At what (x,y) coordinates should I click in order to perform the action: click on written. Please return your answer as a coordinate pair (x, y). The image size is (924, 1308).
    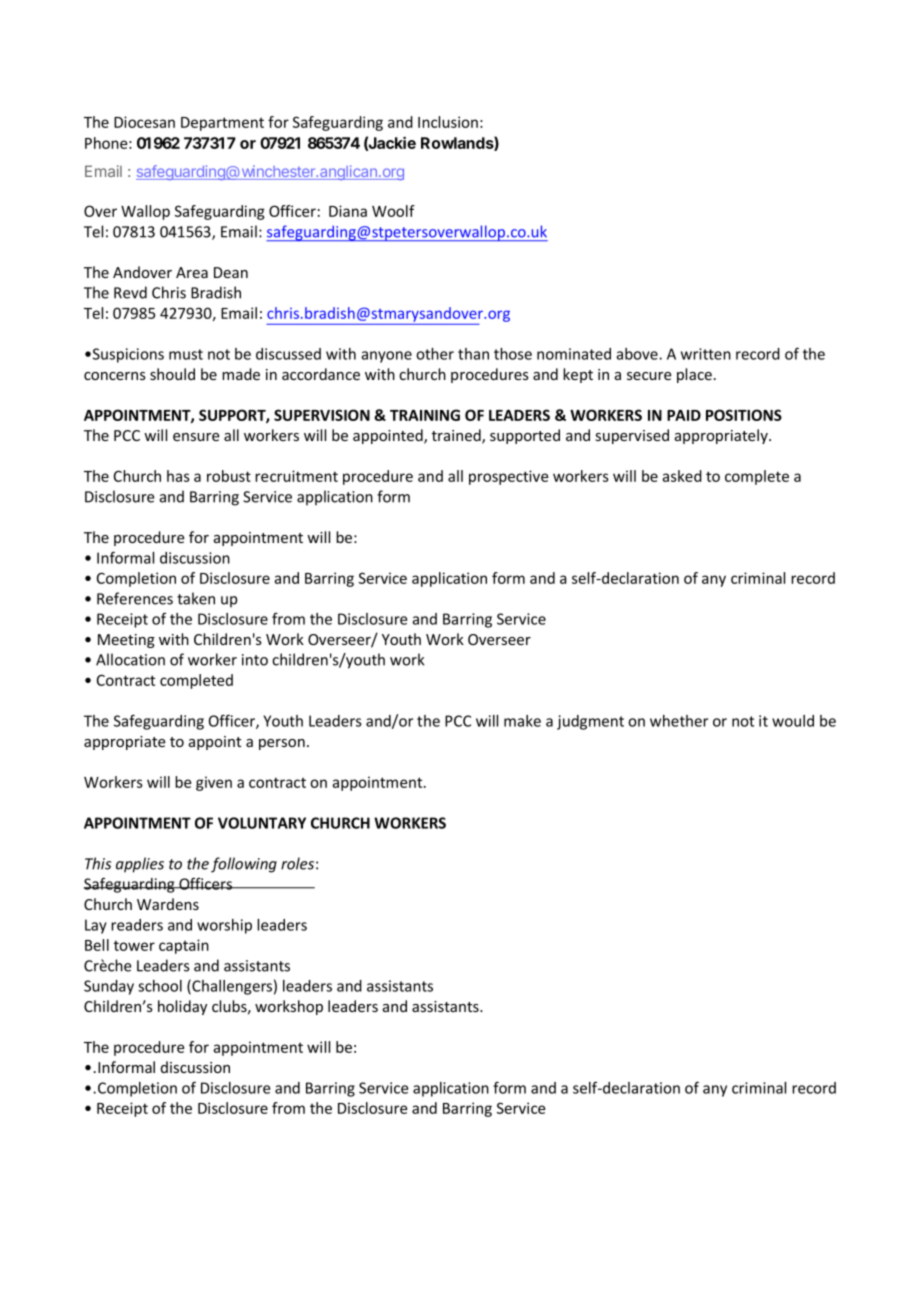
    Looking at the image, I should click on (706, 354).
